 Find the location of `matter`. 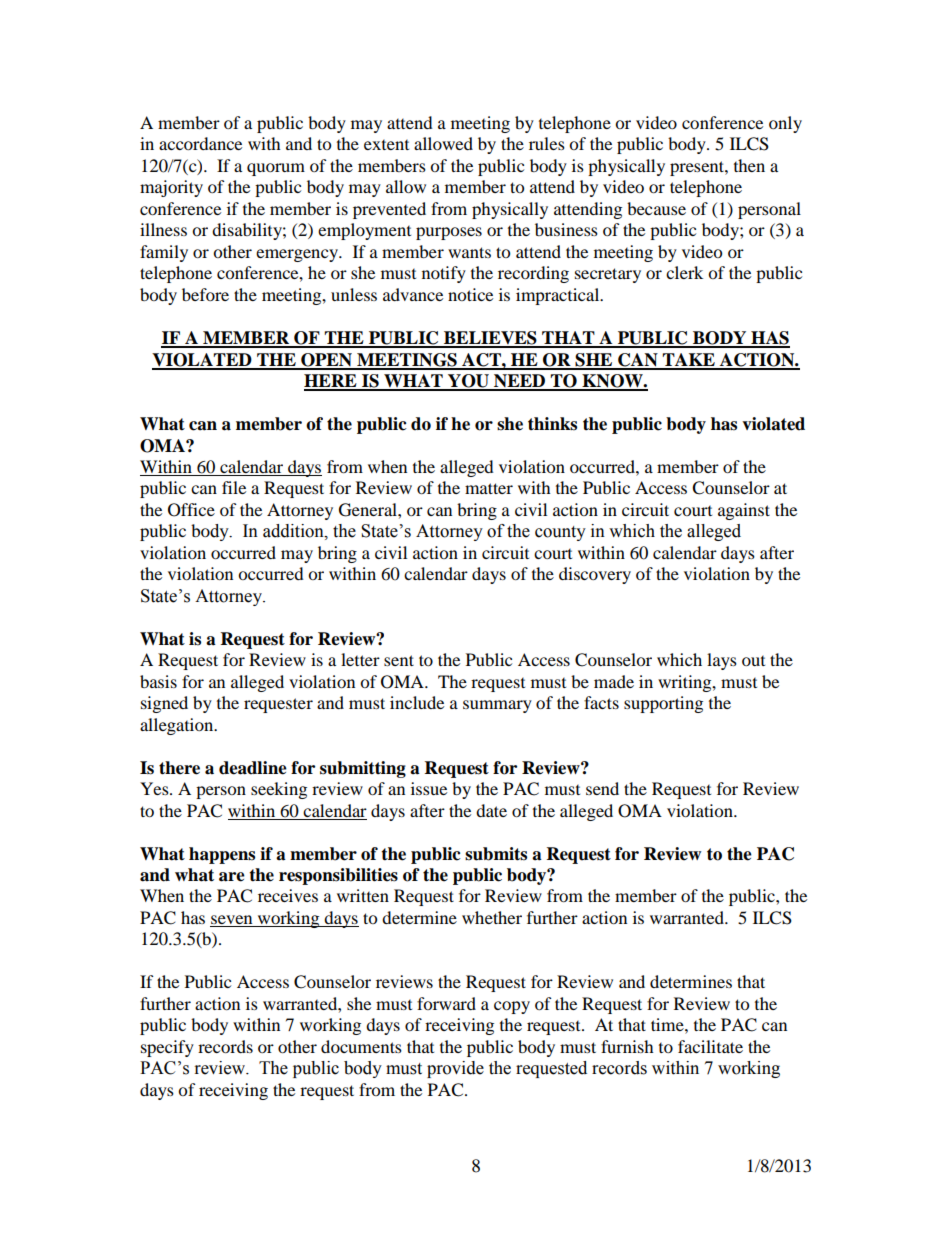

matter is located at coordinates (489, 488).
